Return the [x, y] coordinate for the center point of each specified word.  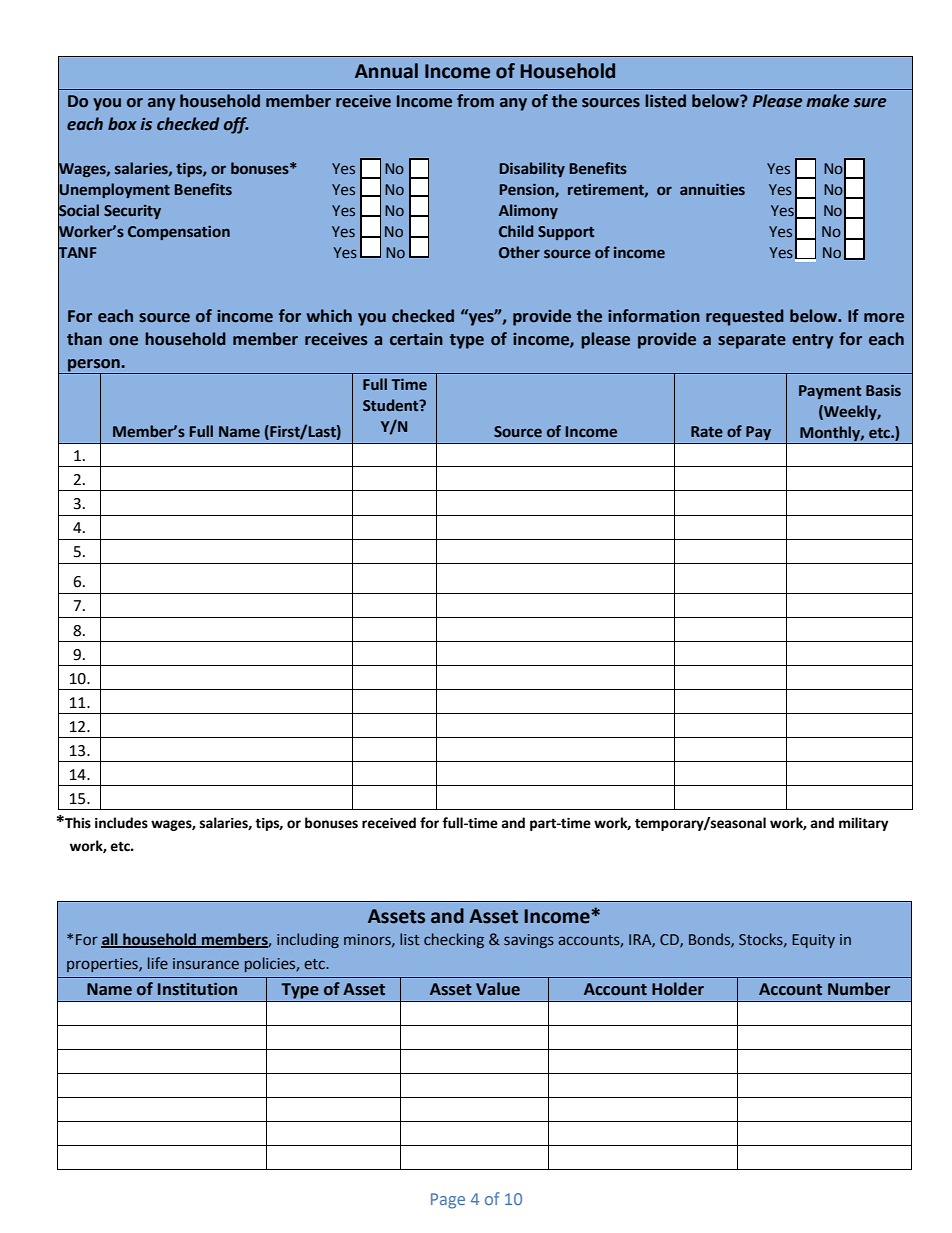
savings [529, 941]
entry [812, 341]
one [123, 341]
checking [454, 940]
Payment [830, 392]
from [475, 101]
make [827, 101]
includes [121, 823]
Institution [197, 989]
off [236, 125]
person [94, 366]
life [158, 963]
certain [416, 339]
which [329, 316]
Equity [813, 941]
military [864, 824]
